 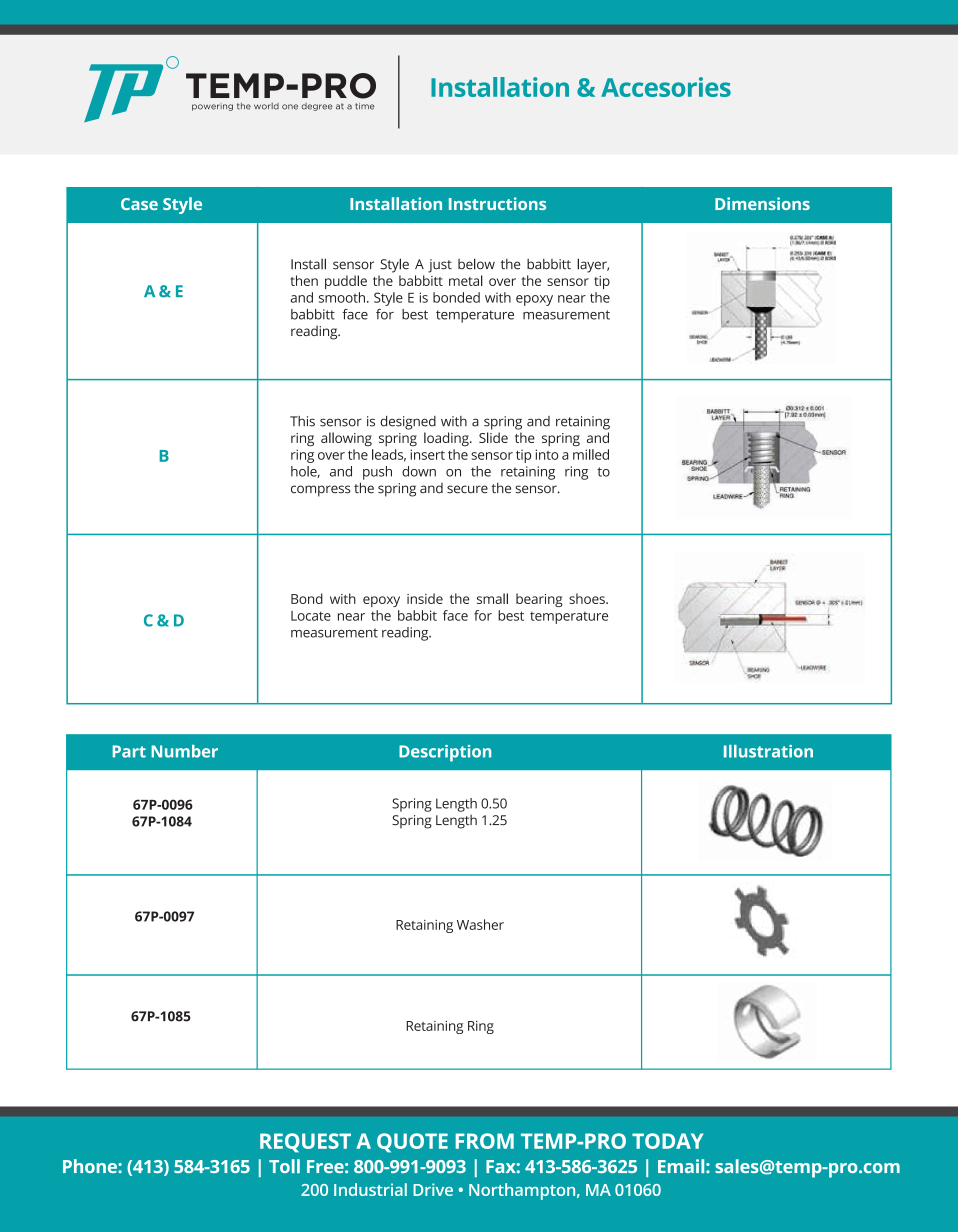 What do you see at coordinates (588, 598) in the screenshot?
I see `shoes` at bounding box center [588, 598].
